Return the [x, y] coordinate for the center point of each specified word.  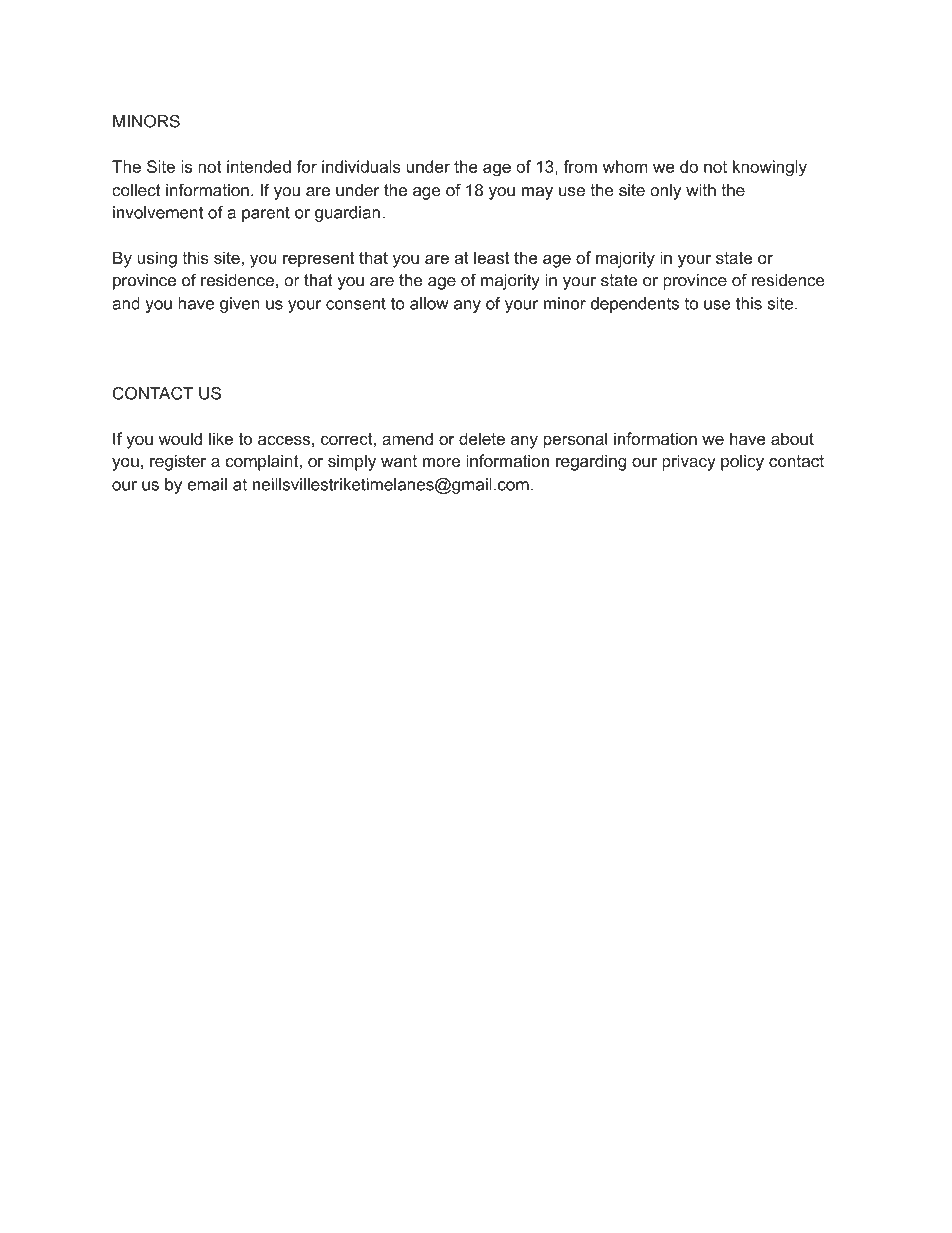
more [441, 462]
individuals [361, 166]
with [701, 190]
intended [259, 166]
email [207, 484]
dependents [635, 305]
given [240, 305]
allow [429, 303]
